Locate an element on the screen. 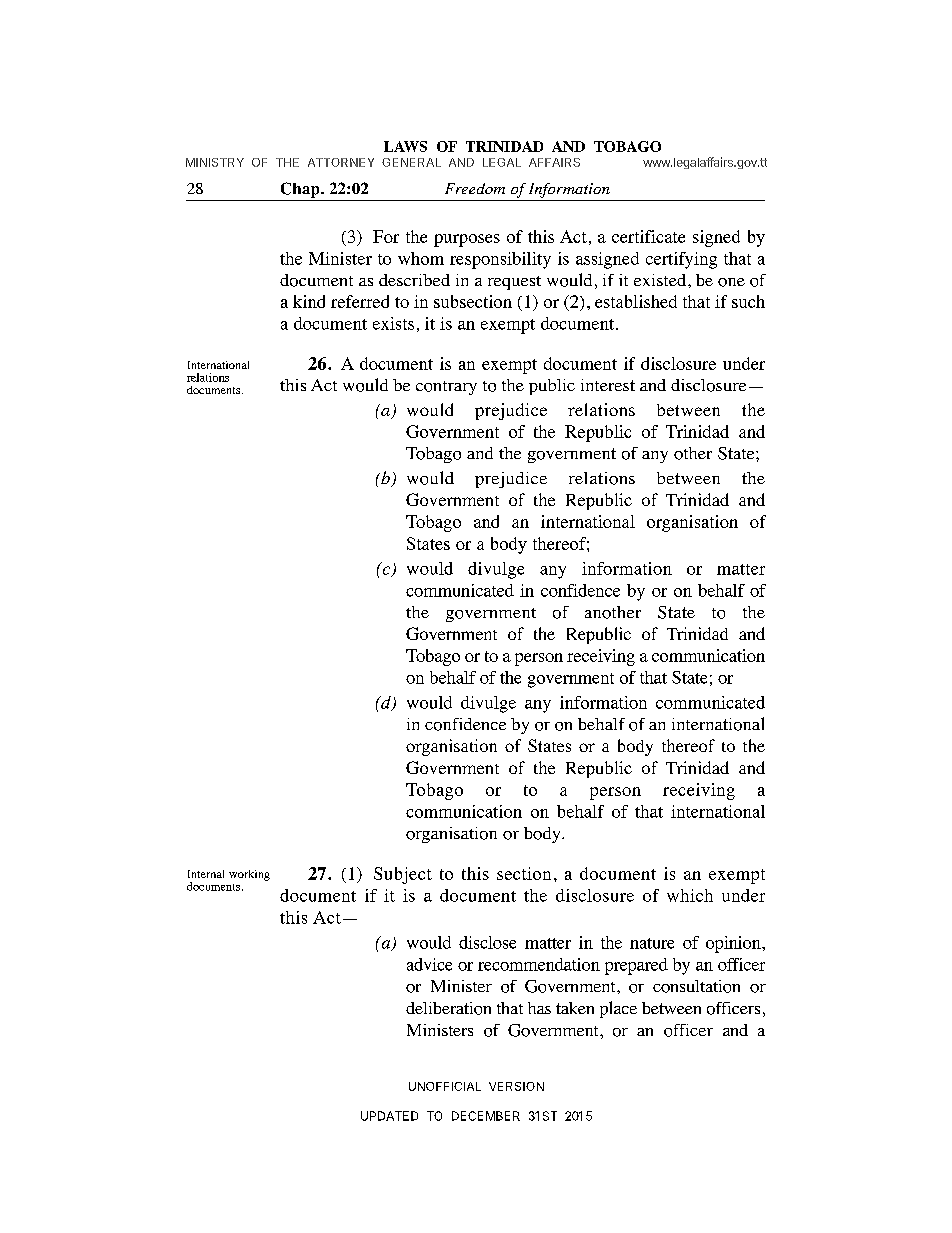  Subject is located at coordinates (403, 875).
